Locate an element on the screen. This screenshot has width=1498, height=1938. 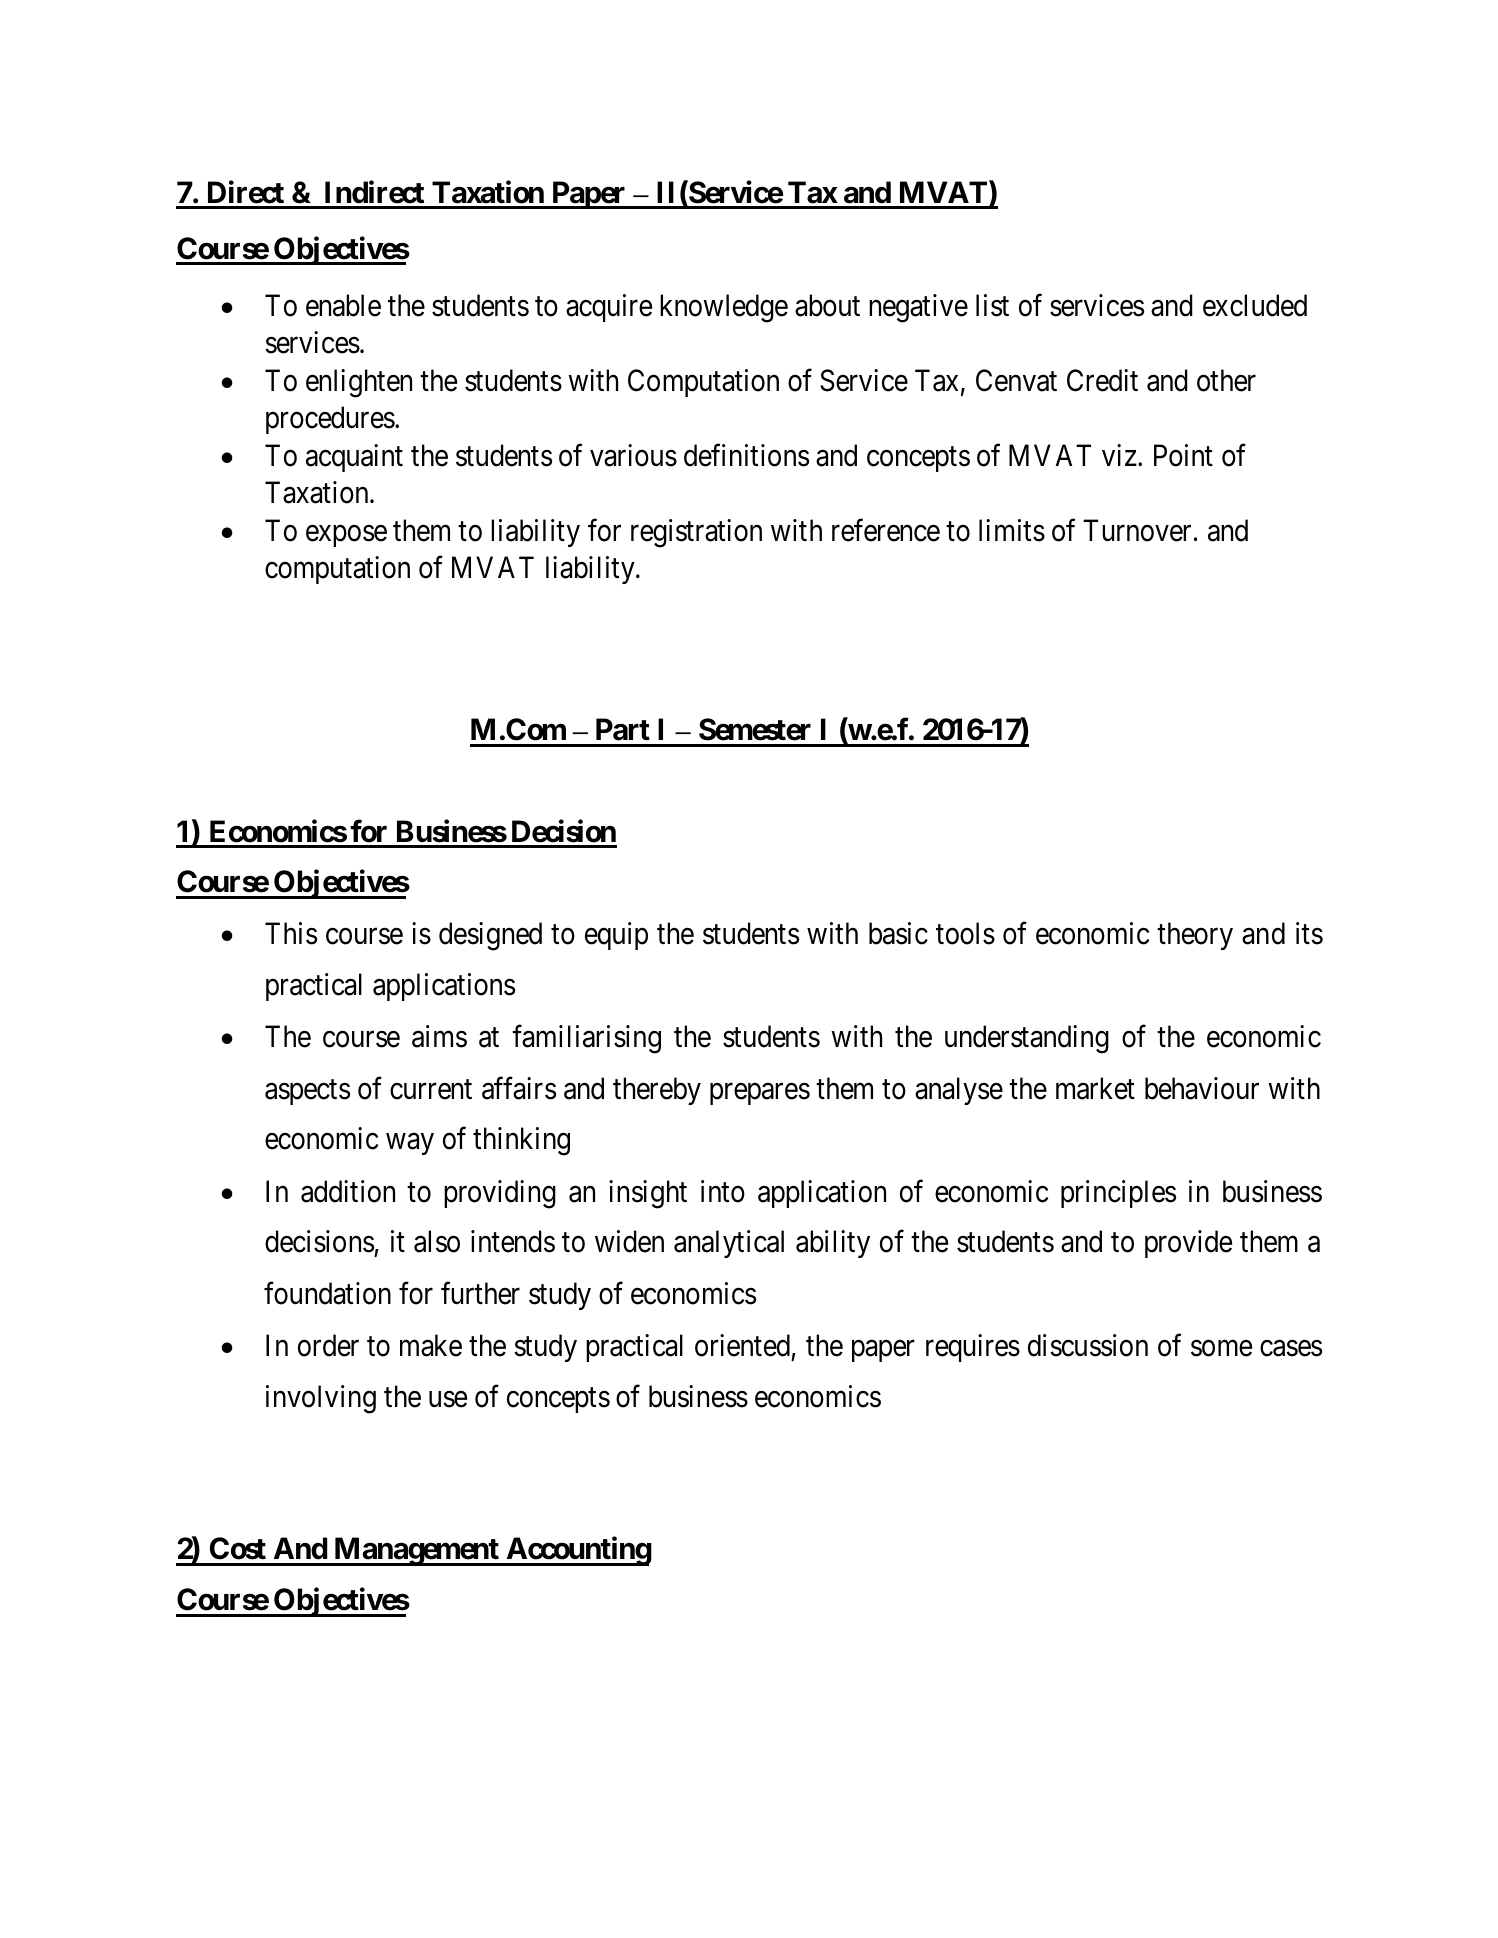
other is located at coordinates (1226, 380).
